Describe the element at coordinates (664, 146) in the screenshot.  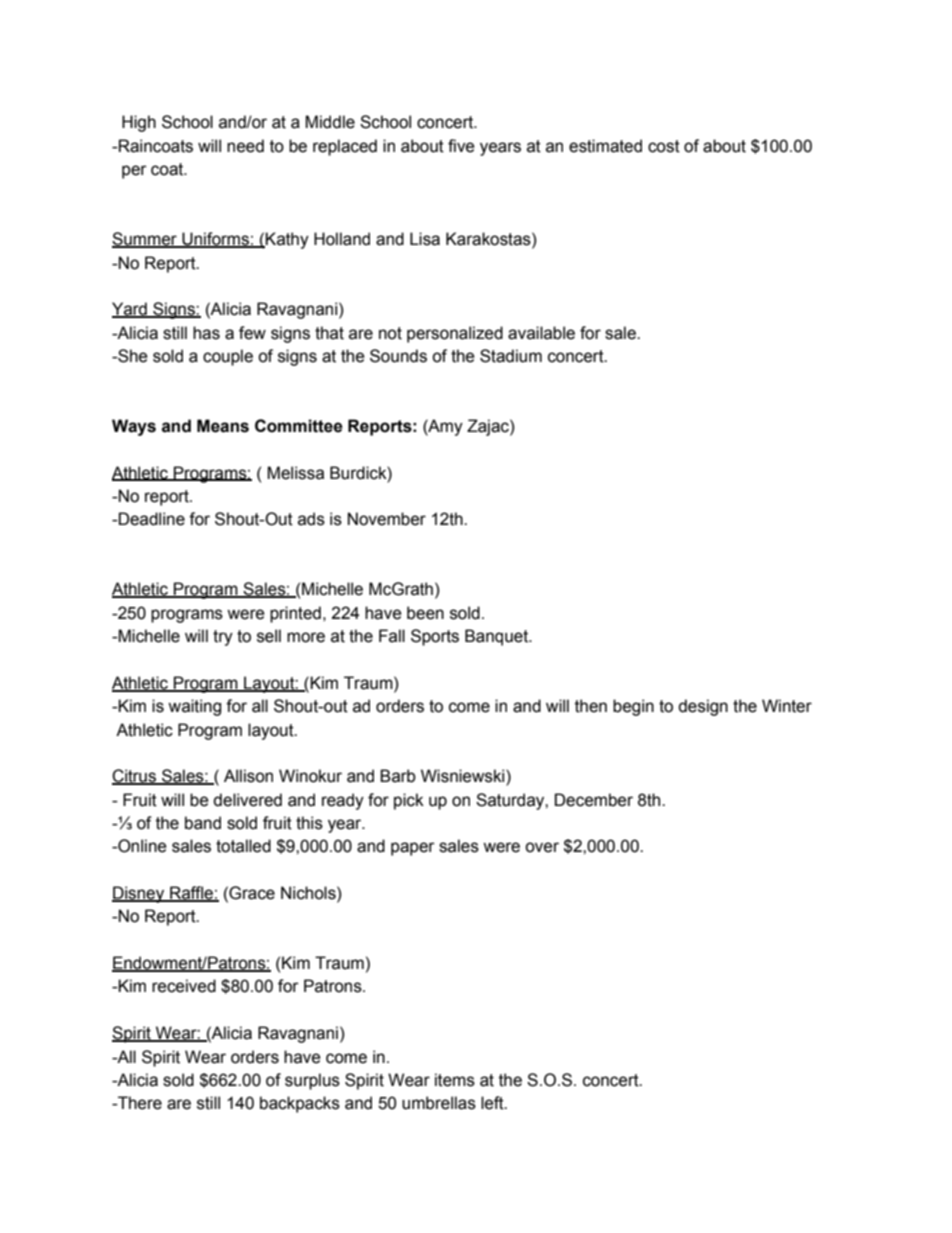
I see `cost` at that location.
